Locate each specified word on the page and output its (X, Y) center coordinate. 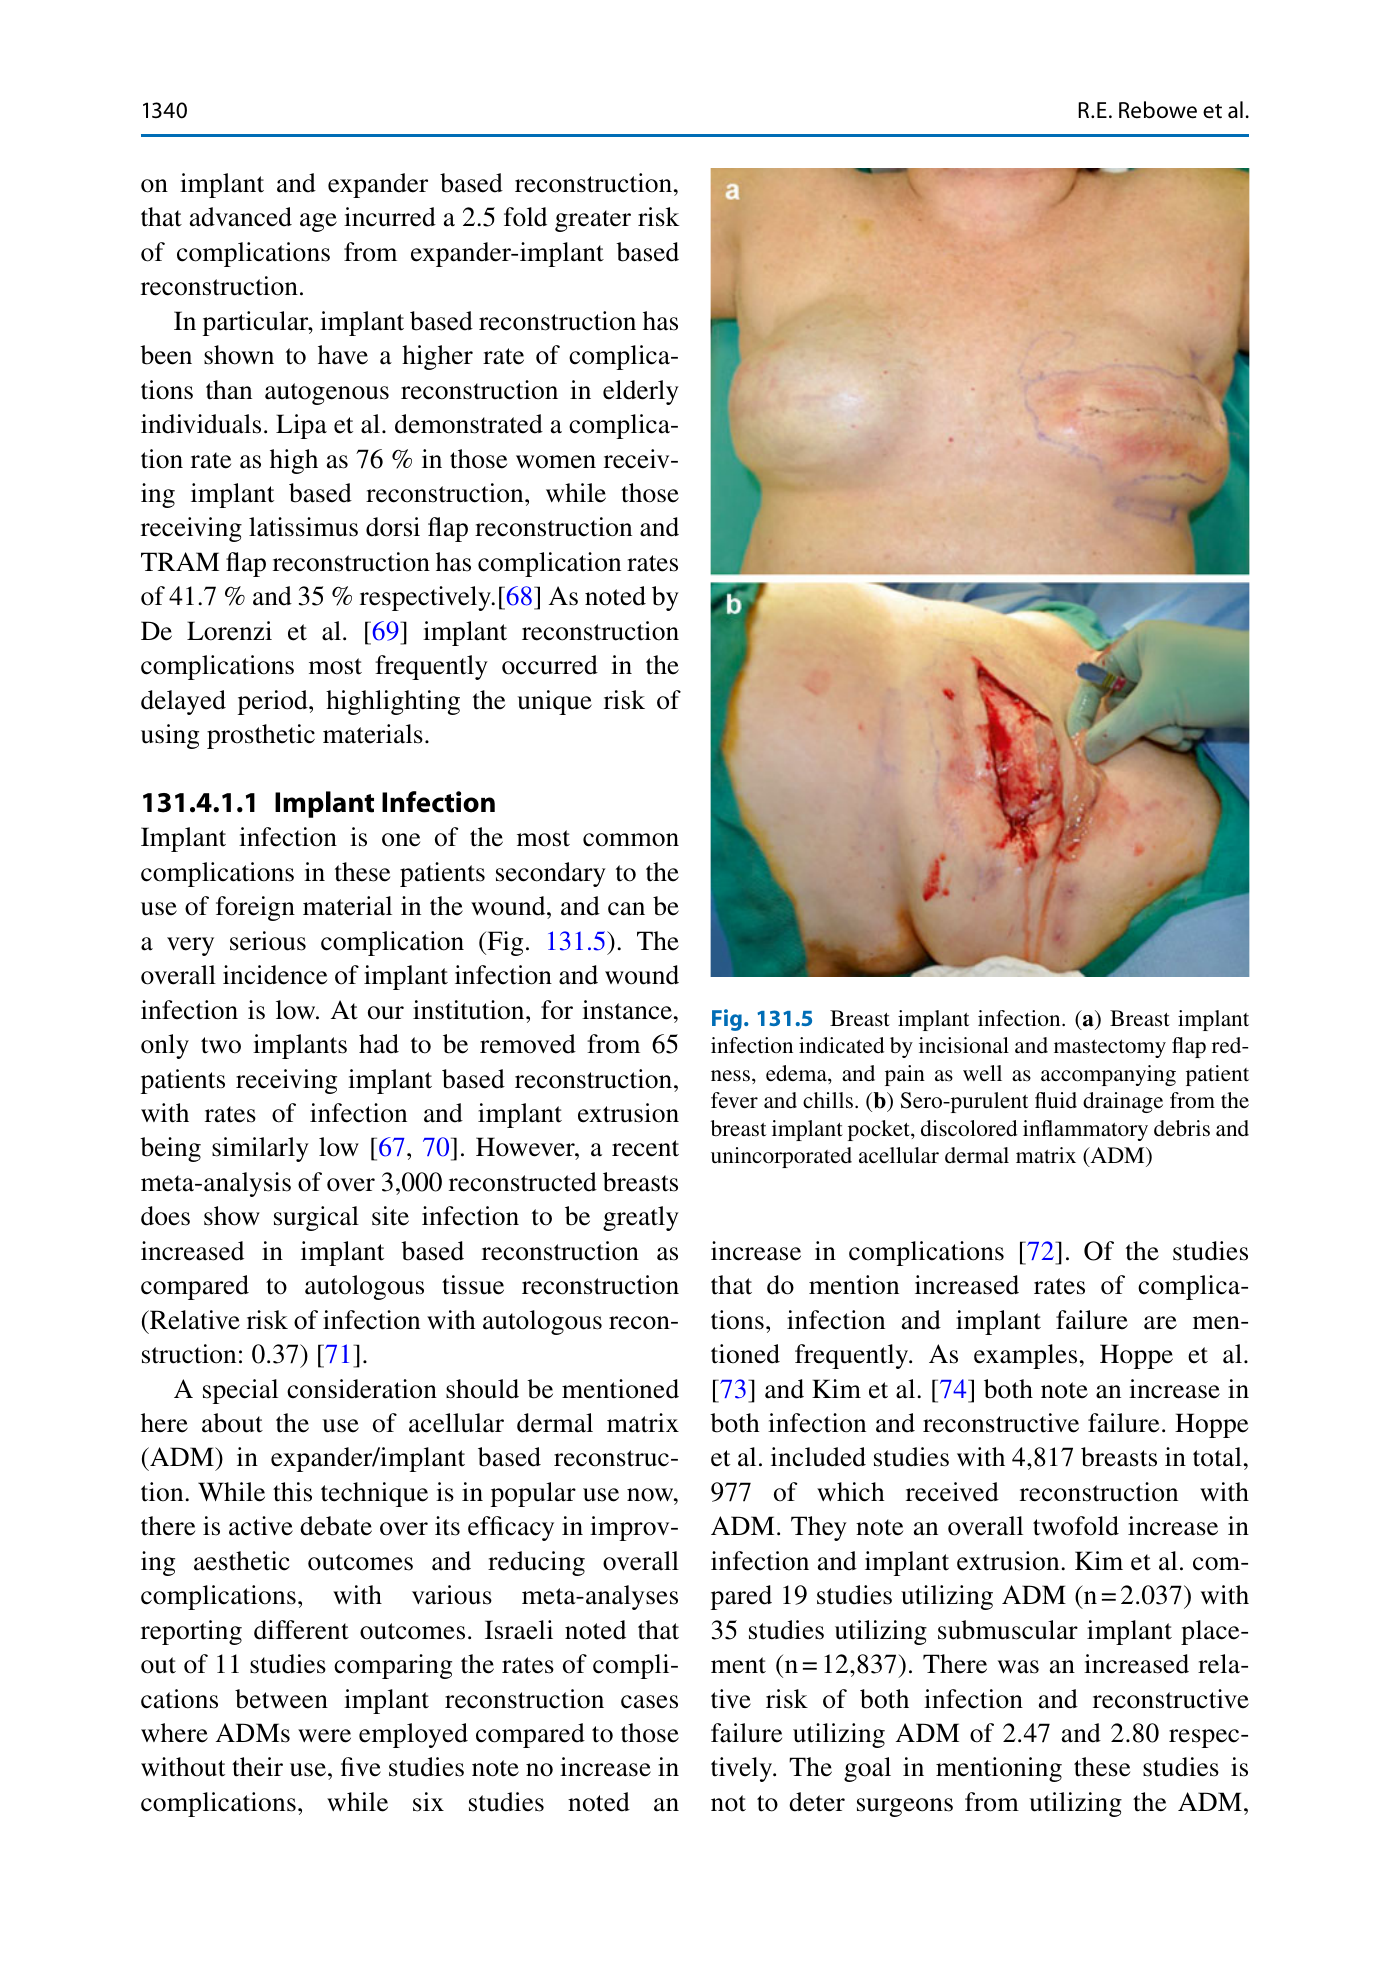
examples (1025, 1356)
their (257, 1767)
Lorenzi (229, 631)
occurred (550, 665)
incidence (275, 975)
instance (627, 1010)
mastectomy (1110, 1049)
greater (593, 221)
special (240, 1391)
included (818, 1457)
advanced (241, 217)
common (631, 840)
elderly (641, 392)
